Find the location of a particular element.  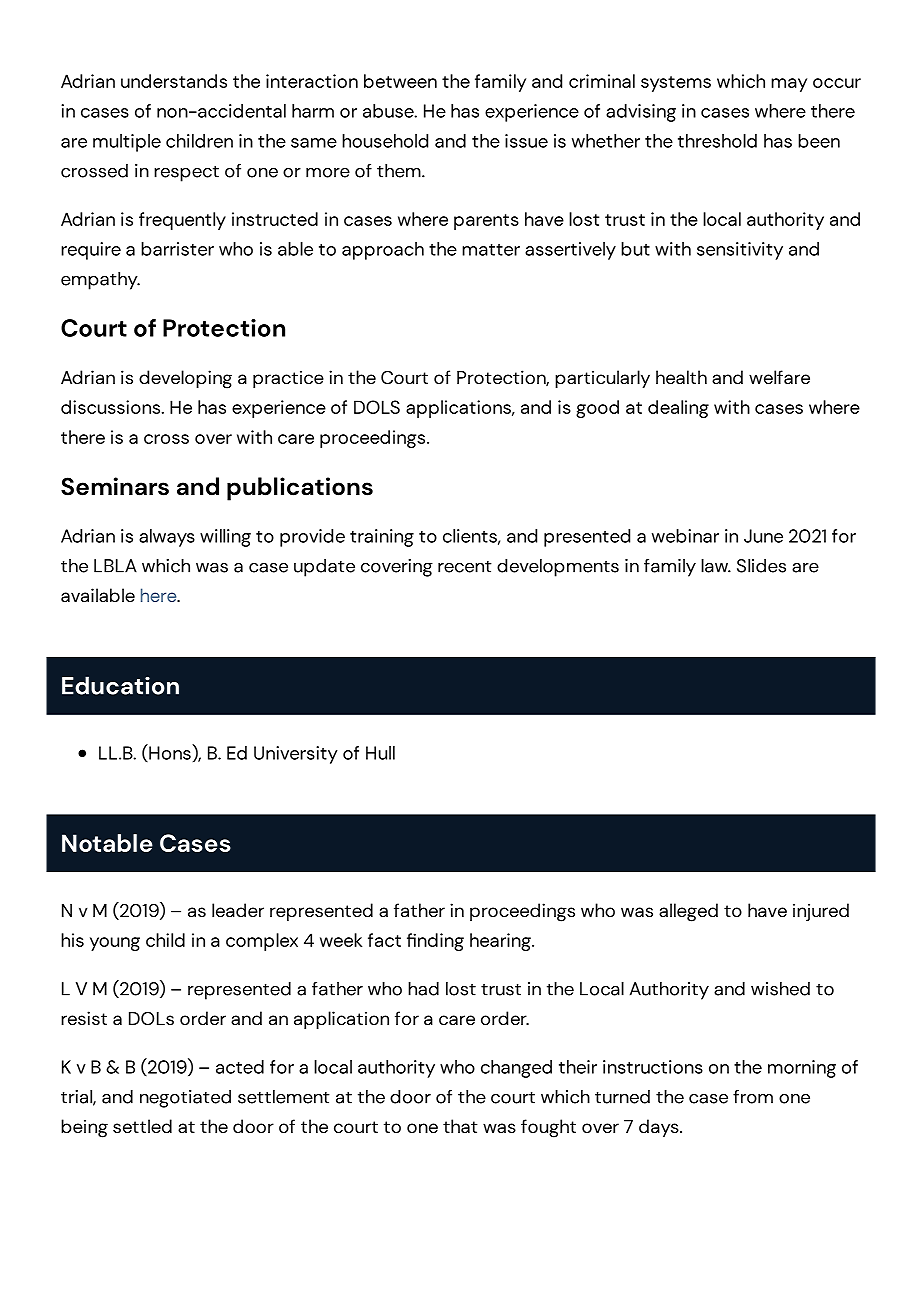

developing is located at coordinates (185, 379).
